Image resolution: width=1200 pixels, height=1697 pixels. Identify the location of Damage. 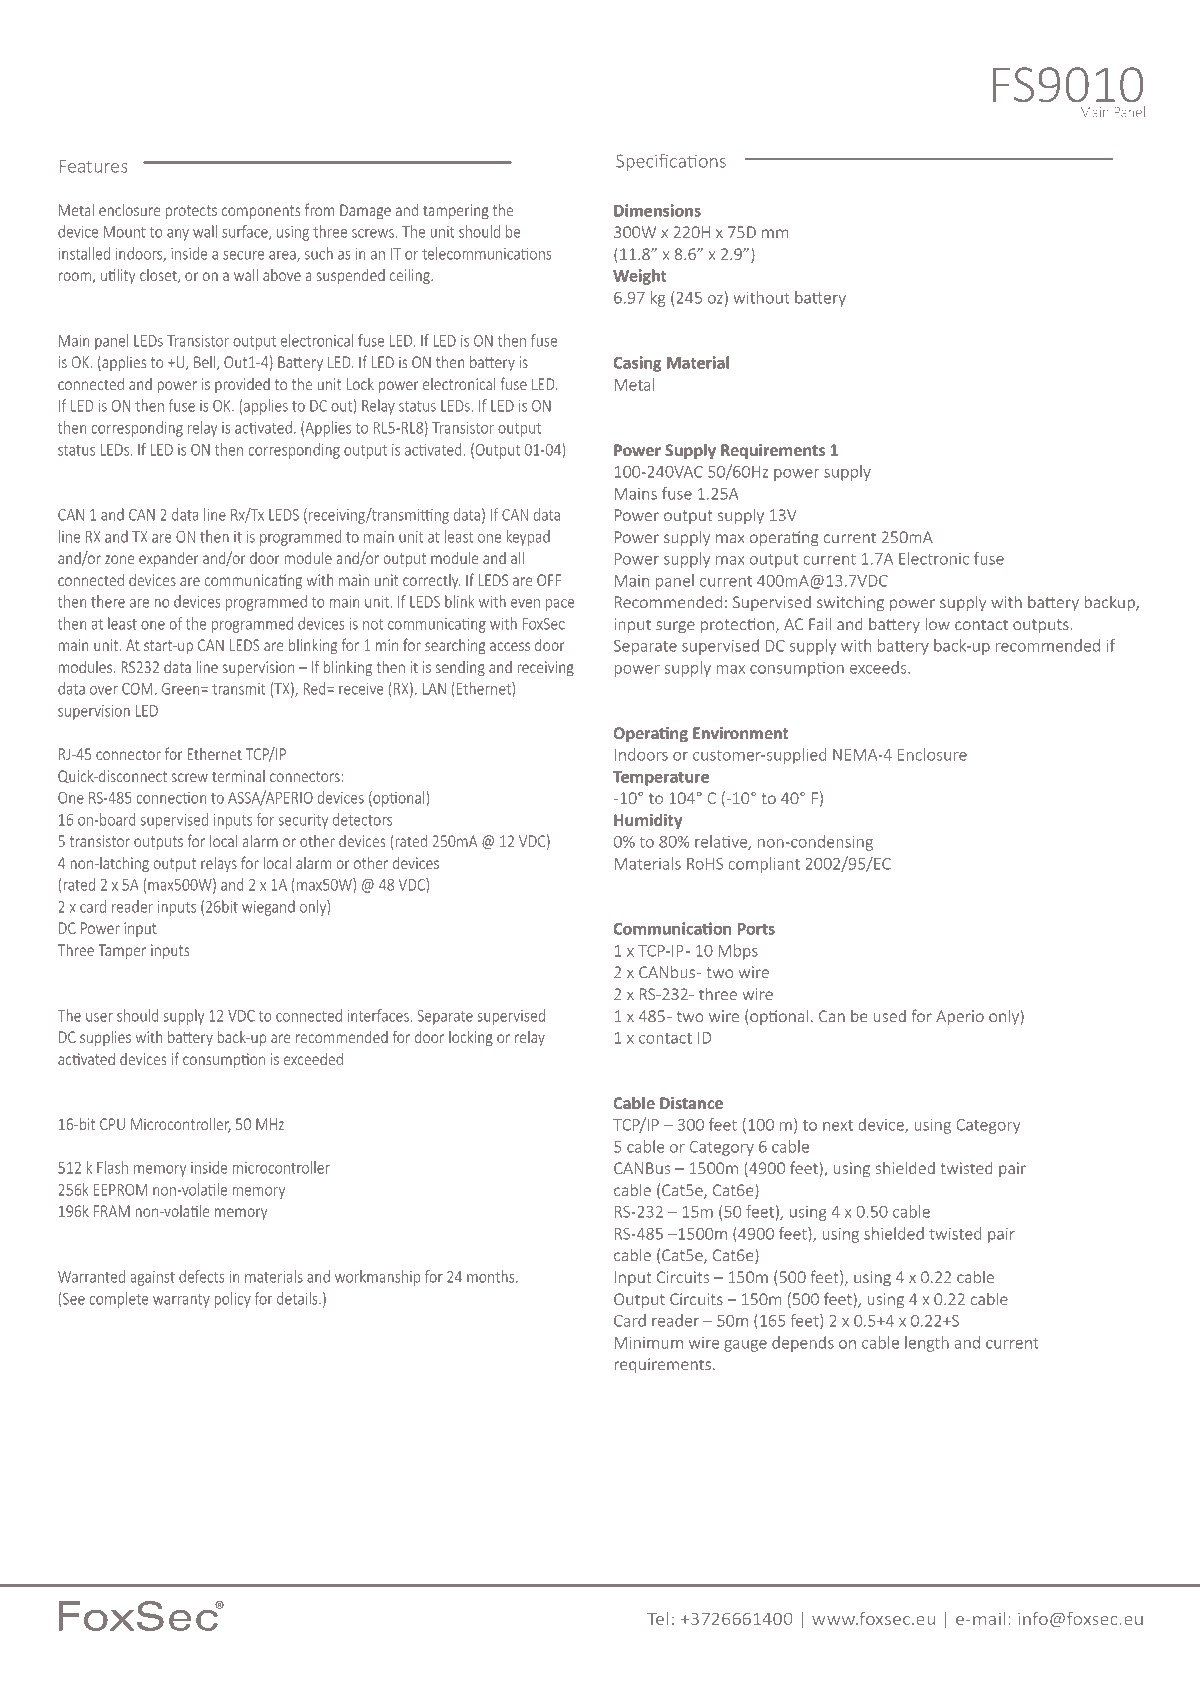
(365, 211).
